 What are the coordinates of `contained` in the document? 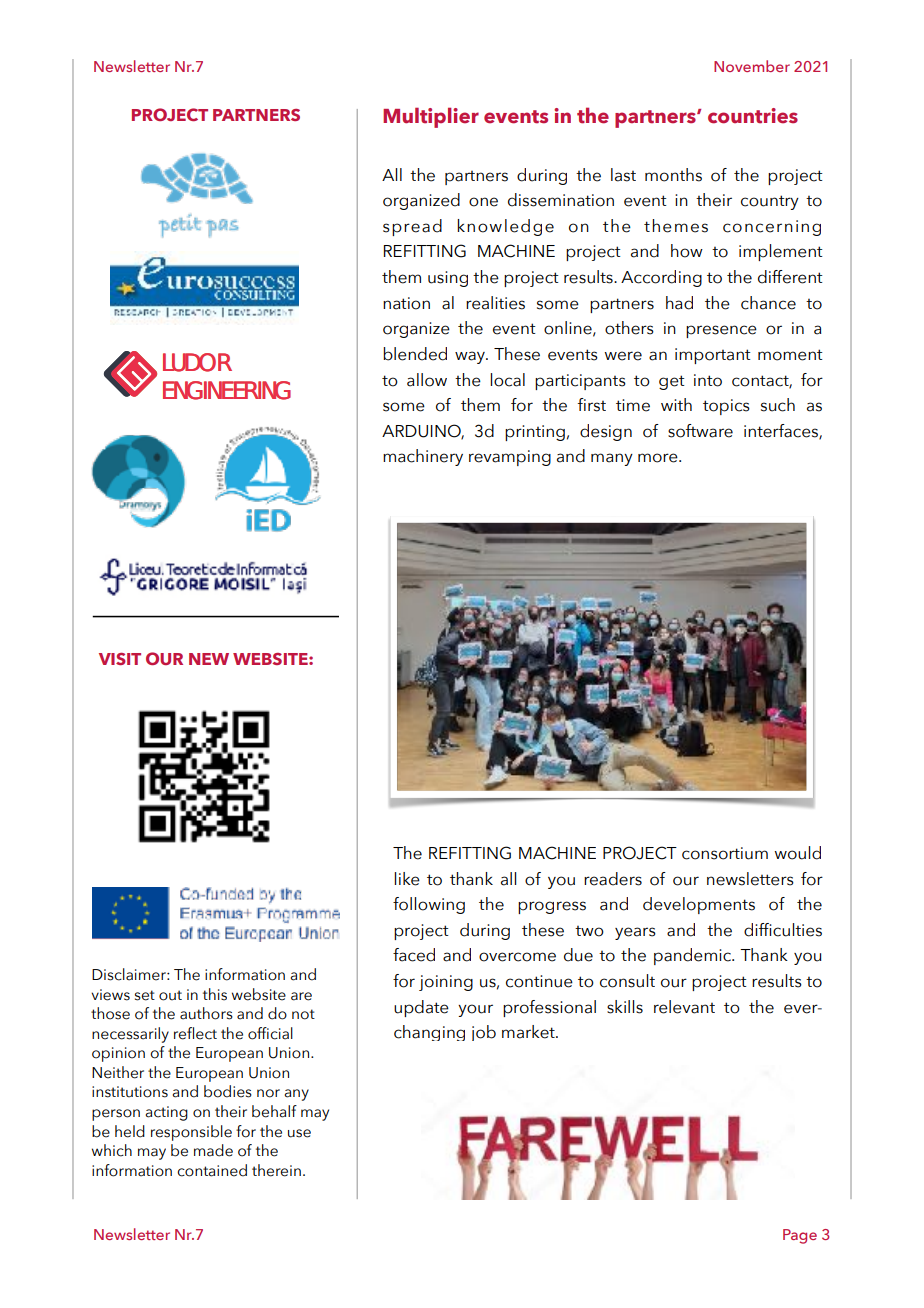 It's located at (212, 1170).
